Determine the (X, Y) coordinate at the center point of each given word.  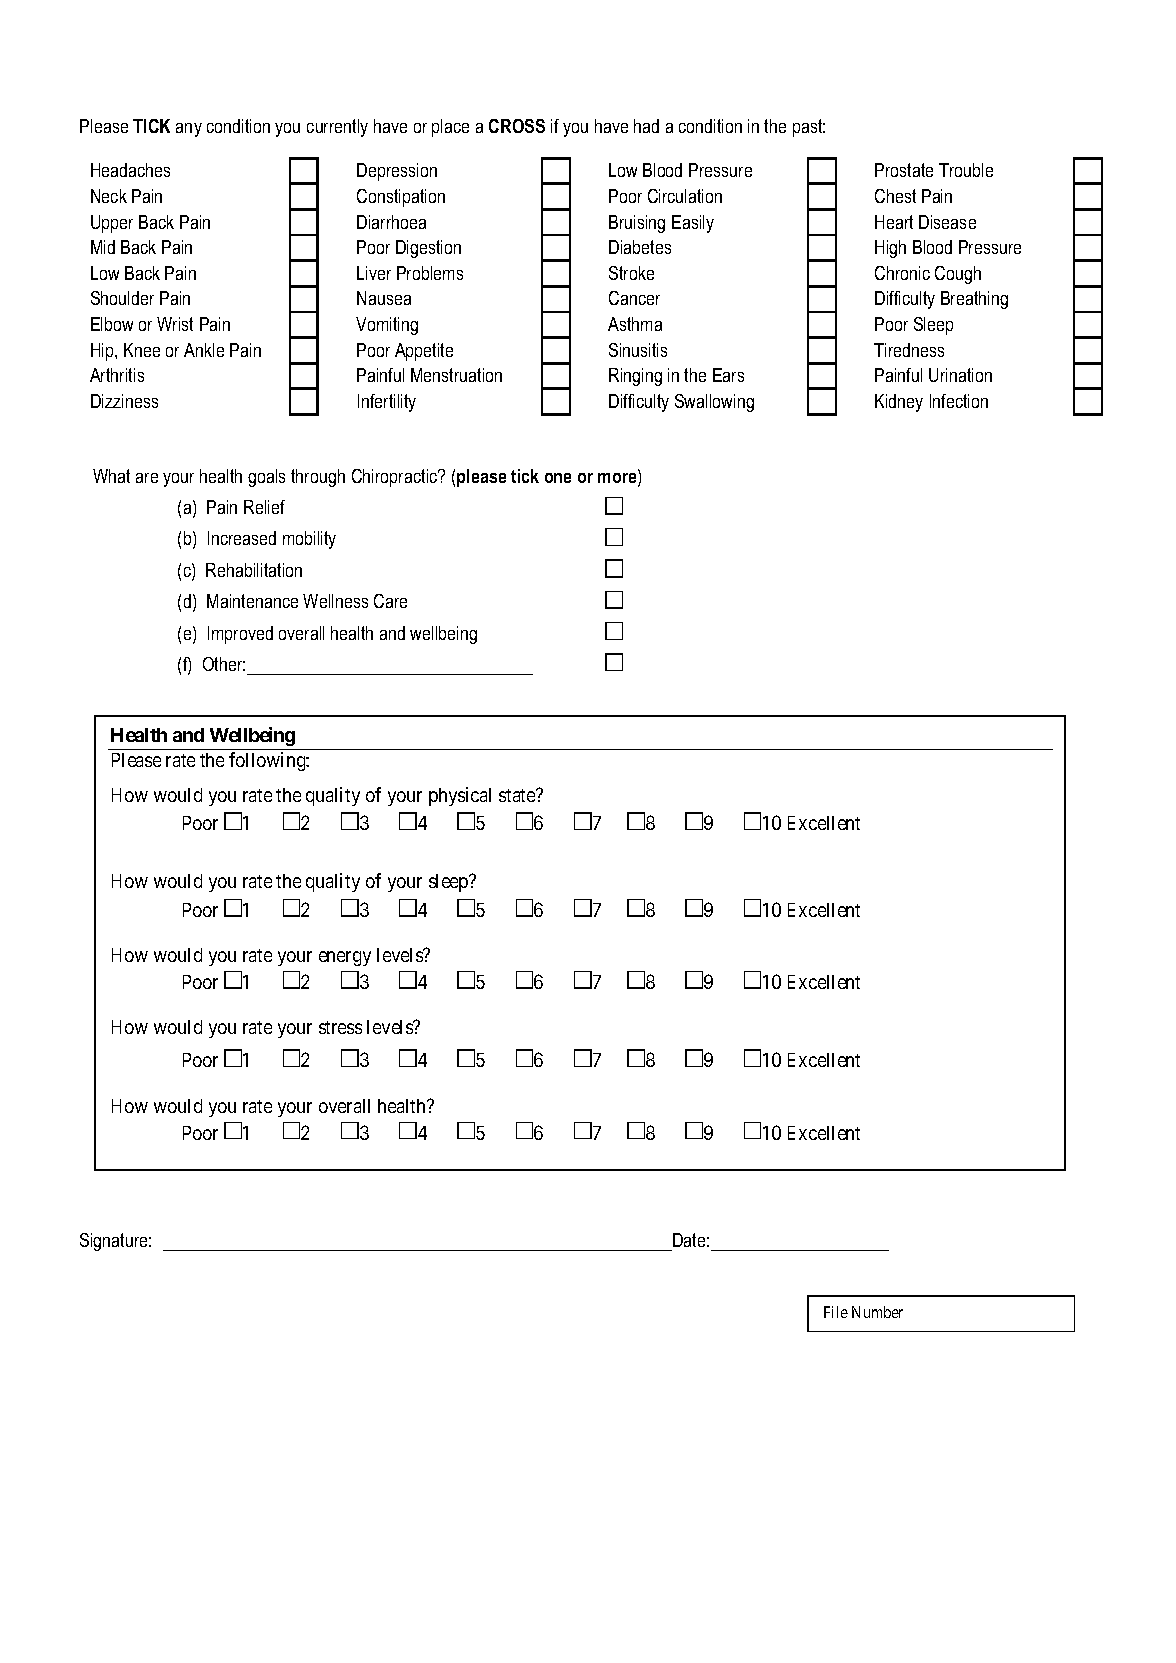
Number (877, 1312)
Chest (895, 196)
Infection (959, 401)
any (189, 130)
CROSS (517, 126)
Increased (242, 538)
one (558, 478)
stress (340, 1027)
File (836, 1312)
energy (345, 958)
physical (460, 796)
